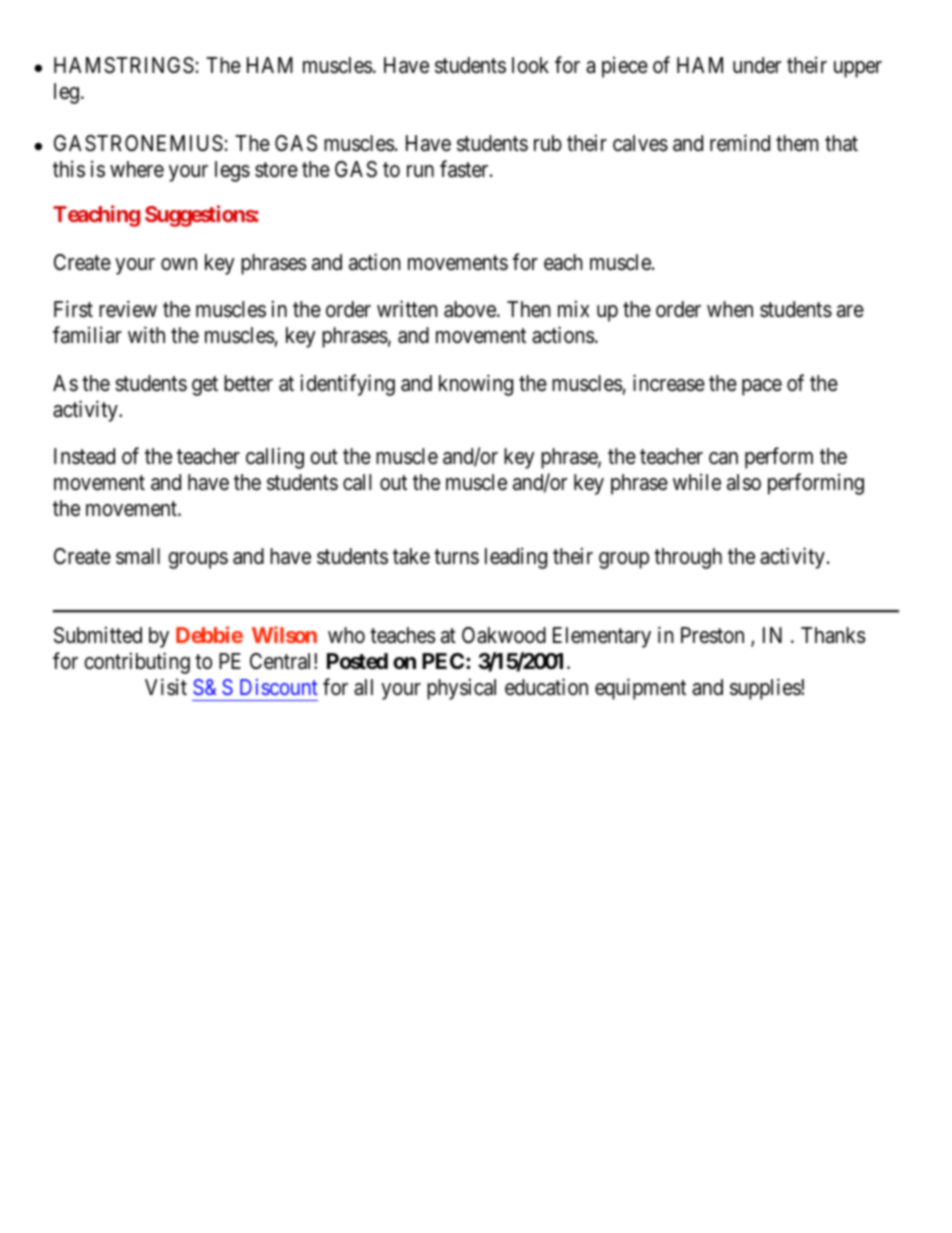  I want to click on own, so click(179, 264).
